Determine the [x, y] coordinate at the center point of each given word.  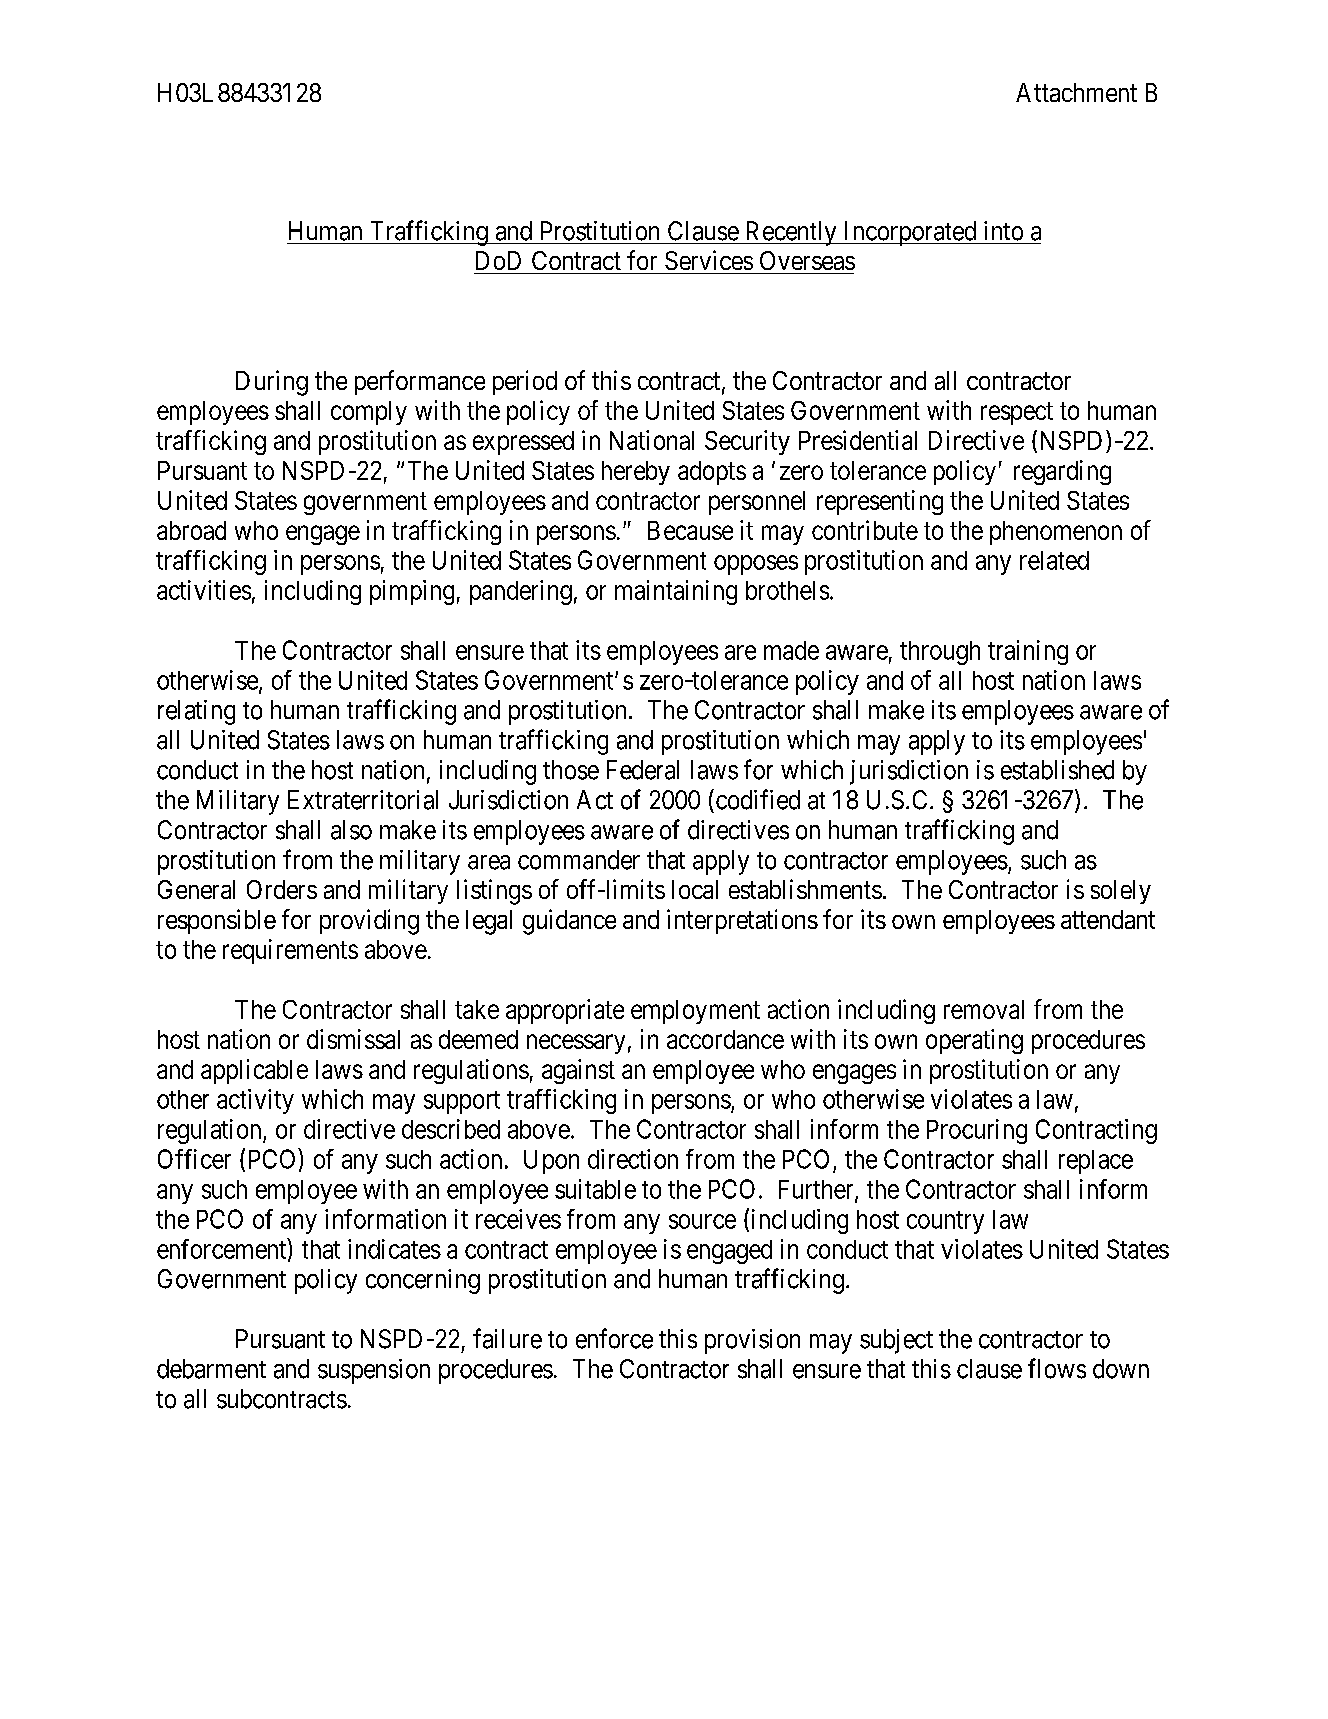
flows [1057, 1368]
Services [709, 260]
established [1057, 770]
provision [752, 1341]
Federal [643, 770]
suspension [374, 1371]
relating [196, 712]
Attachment [1076, 92]
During [272, 383]
